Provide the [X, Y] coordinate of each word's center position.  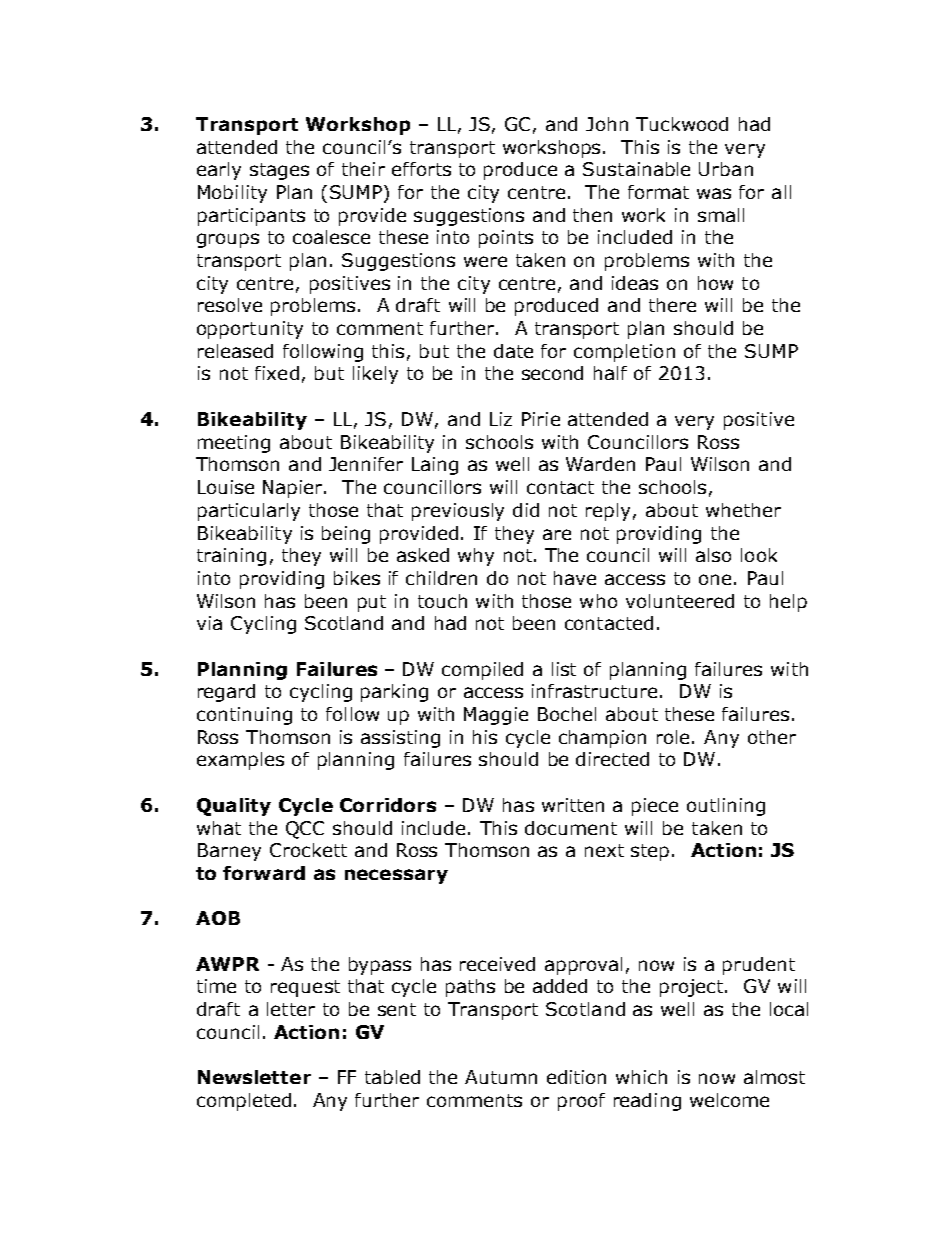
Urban [726, 169]
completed [244, 1102]
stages [279, 171]
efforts [421, 169]
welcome [729, 1100]
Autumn [501, 1077]
